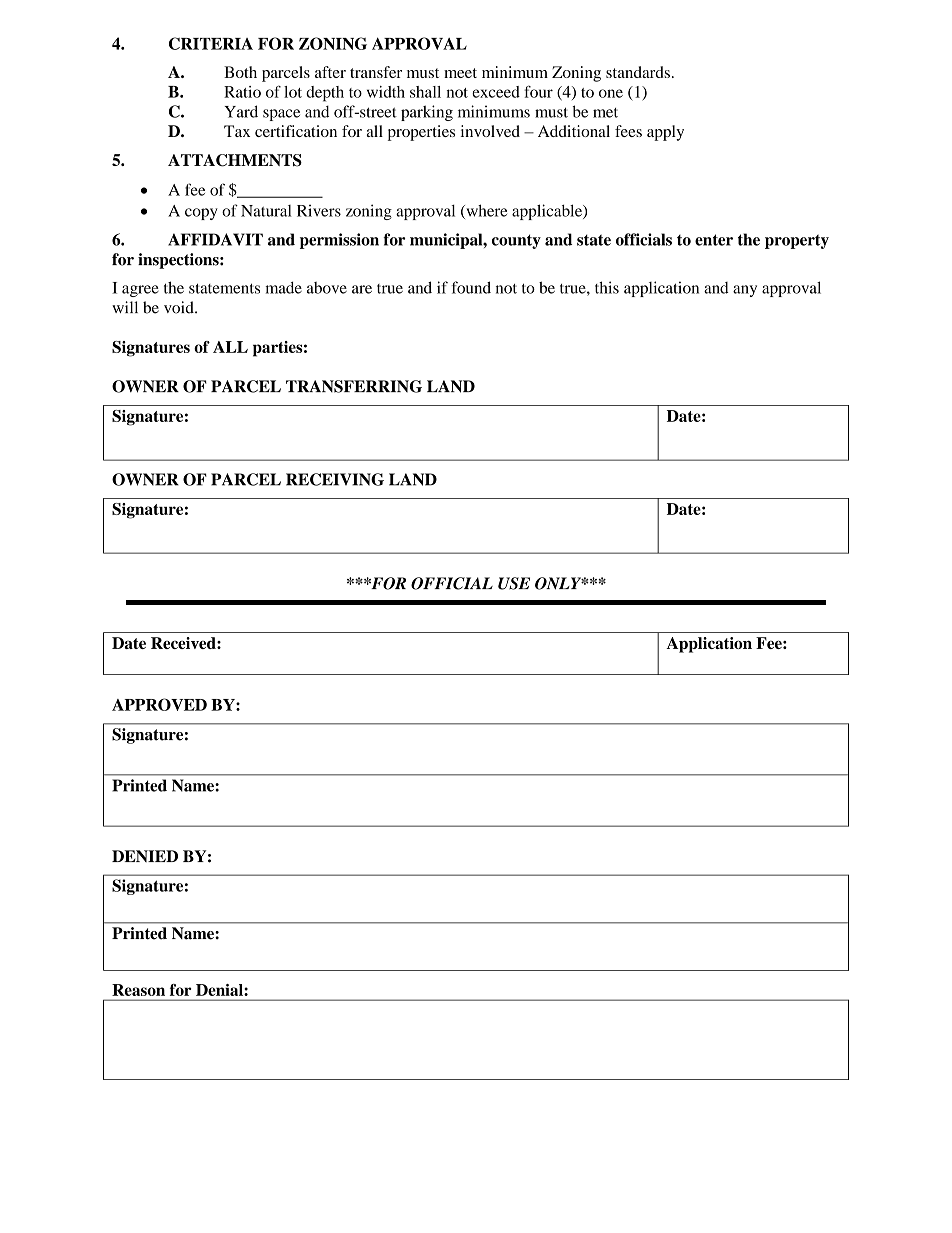 The width and height of the page is (952, 1233). Describe the element at coordinates (159, 704) in the page. I see `APPROVED` at that location.
